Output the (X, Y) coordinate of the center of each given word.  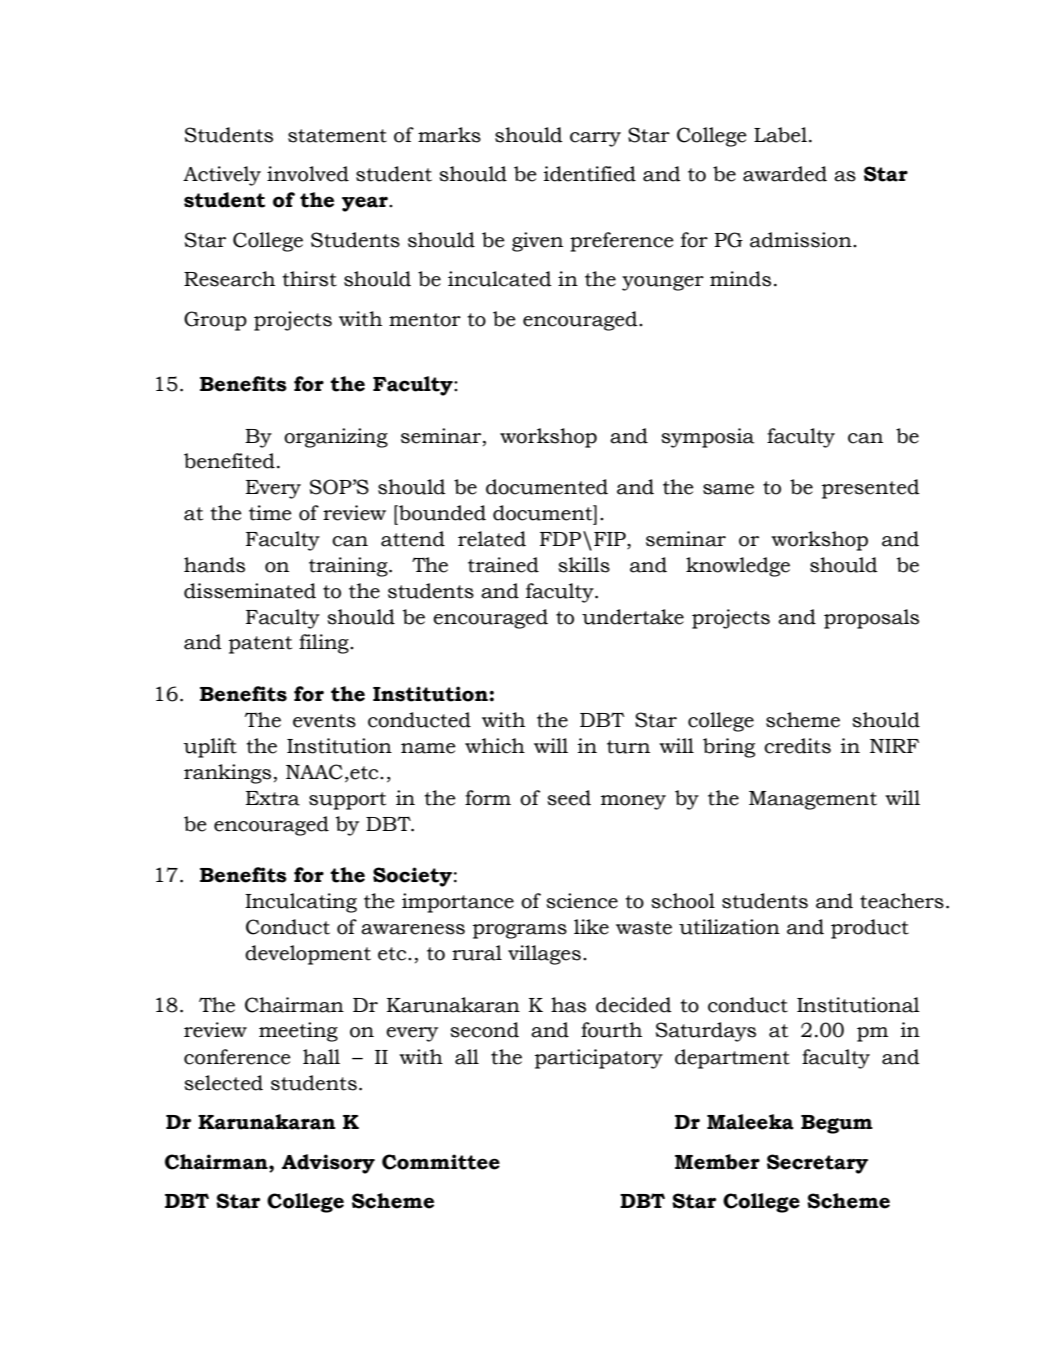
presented (871, 489)
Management (813, 800)
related (492, 539)
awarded (785, 174)
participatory (599, 1059)
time (270, 513)
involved (308, 174)
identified (590, 174)
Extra (273, 798)
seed (569, 798)
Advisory (328, 1164)
